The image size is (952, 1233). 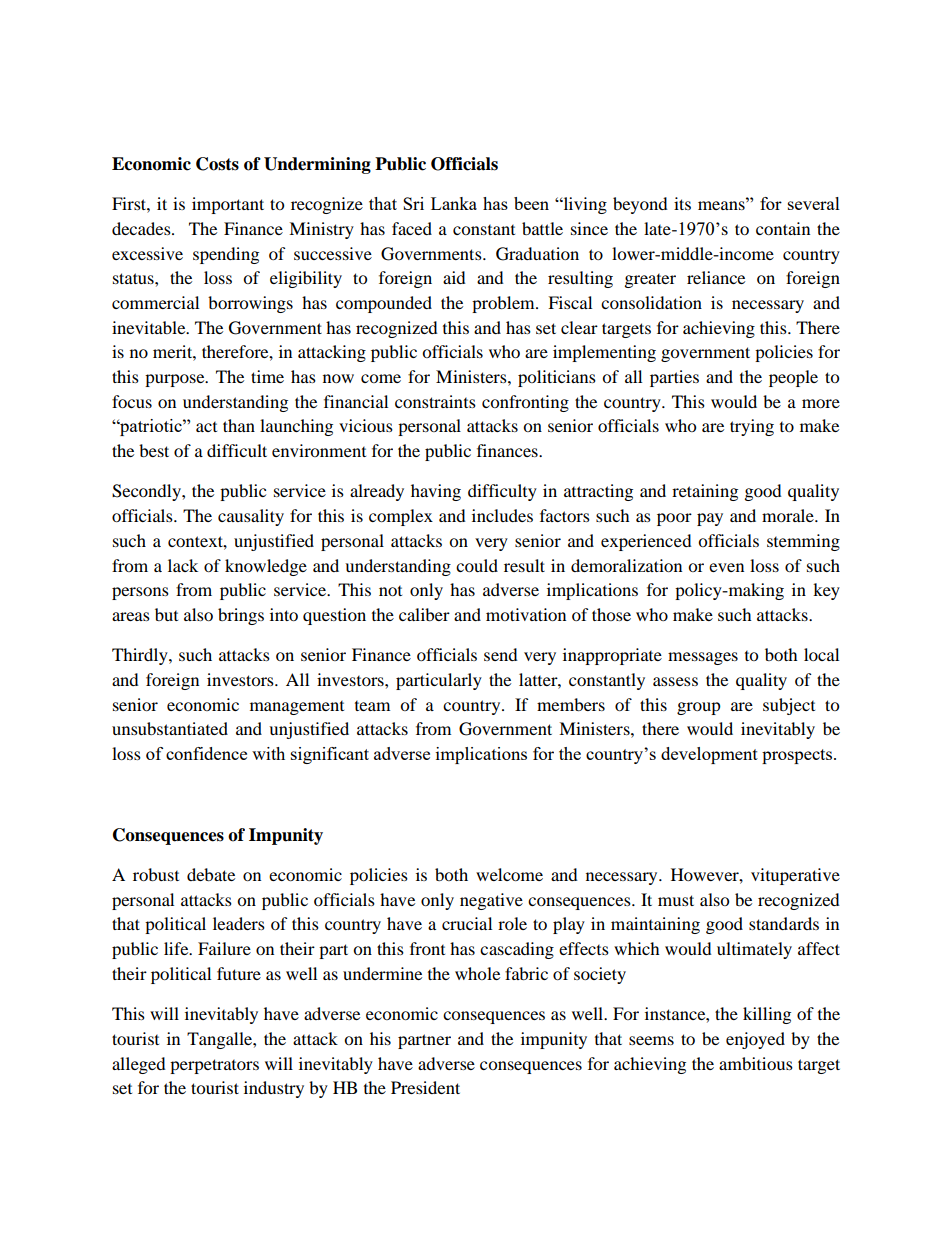 I want to click on causality, so click(x=251, y=517).
